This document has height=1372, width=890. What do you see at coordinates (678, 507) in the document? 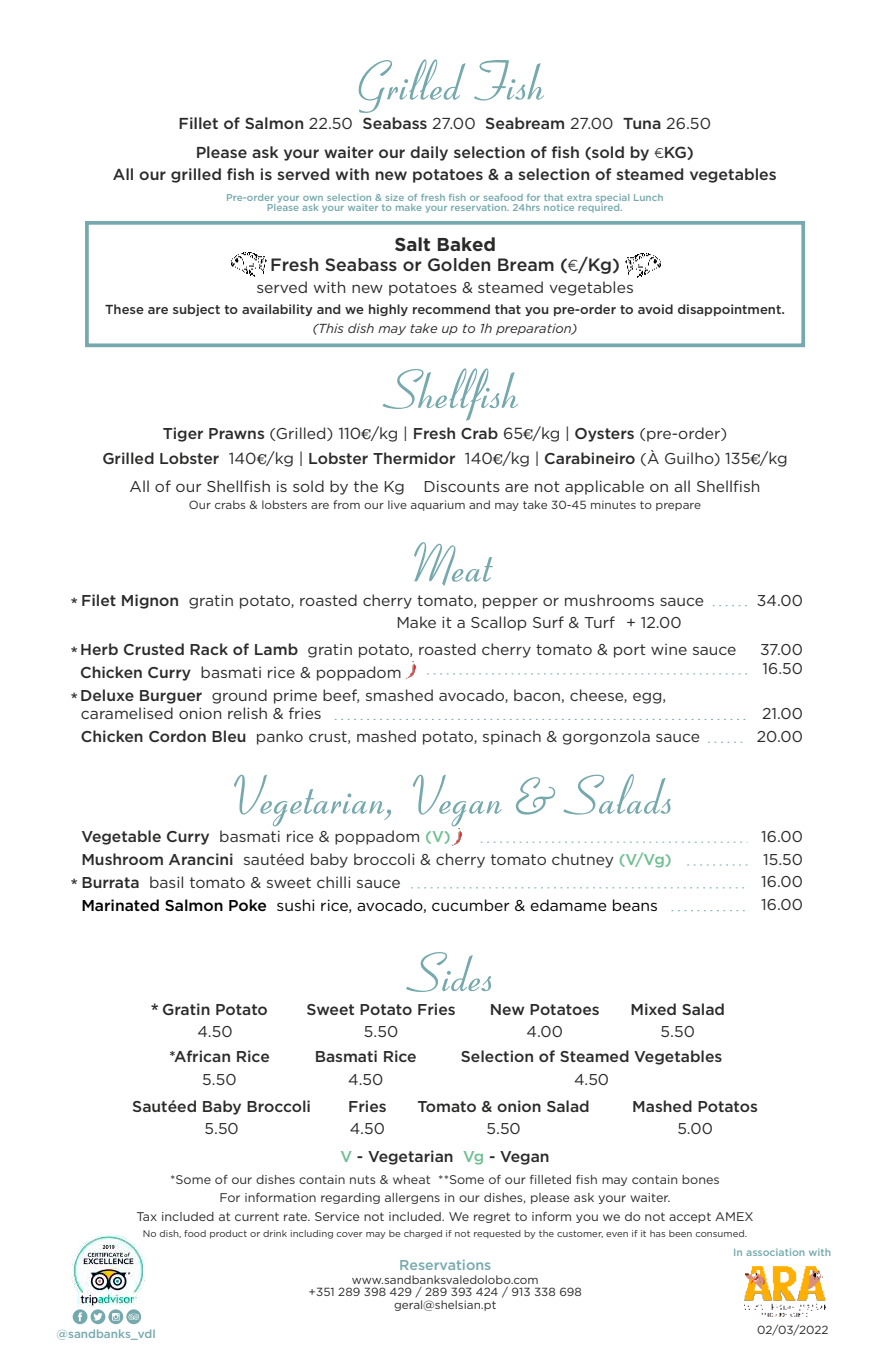
I see `prepare` at bounding box center [678, 507].
